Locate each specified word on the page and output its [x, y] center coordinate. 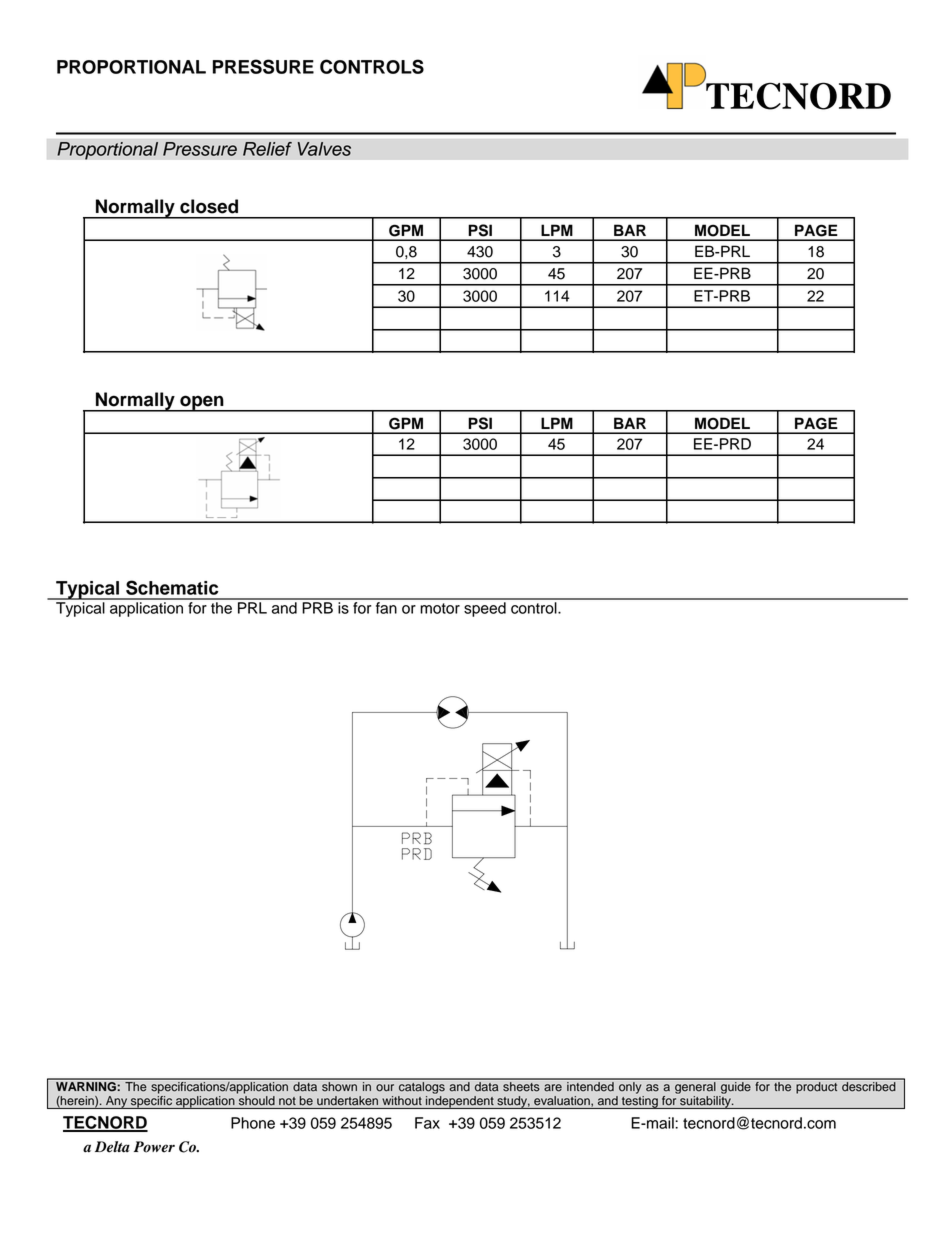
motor [440, 608]
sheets [521, 1085]
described [869, 1085]
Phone [253, 1123]
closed [209, 206]
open [202, 403]
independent [460, 1102]
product [817, 1086]
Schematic [172, 587]
